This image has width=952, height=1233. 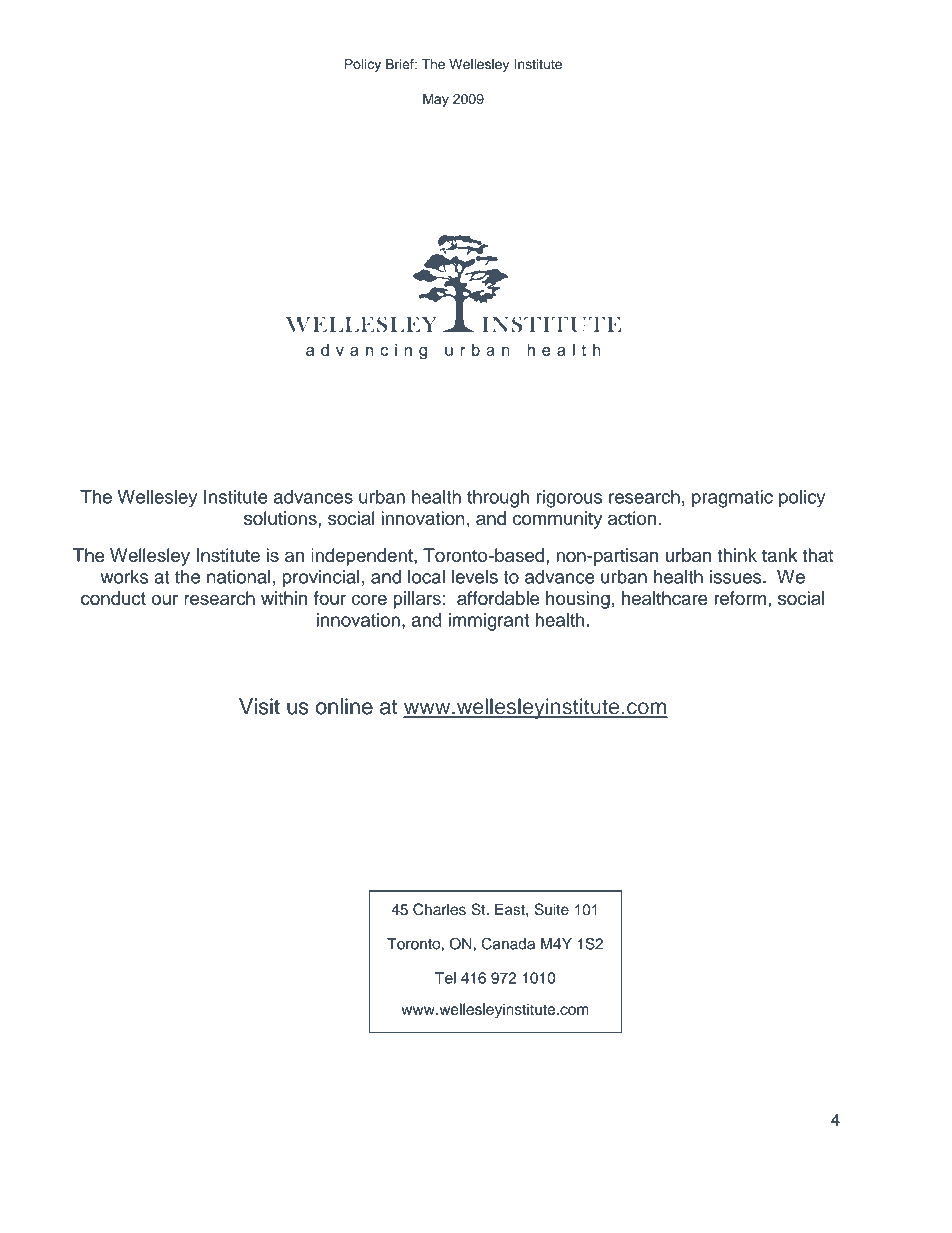 I want to click on Charles, so click(x=439, y=909).
